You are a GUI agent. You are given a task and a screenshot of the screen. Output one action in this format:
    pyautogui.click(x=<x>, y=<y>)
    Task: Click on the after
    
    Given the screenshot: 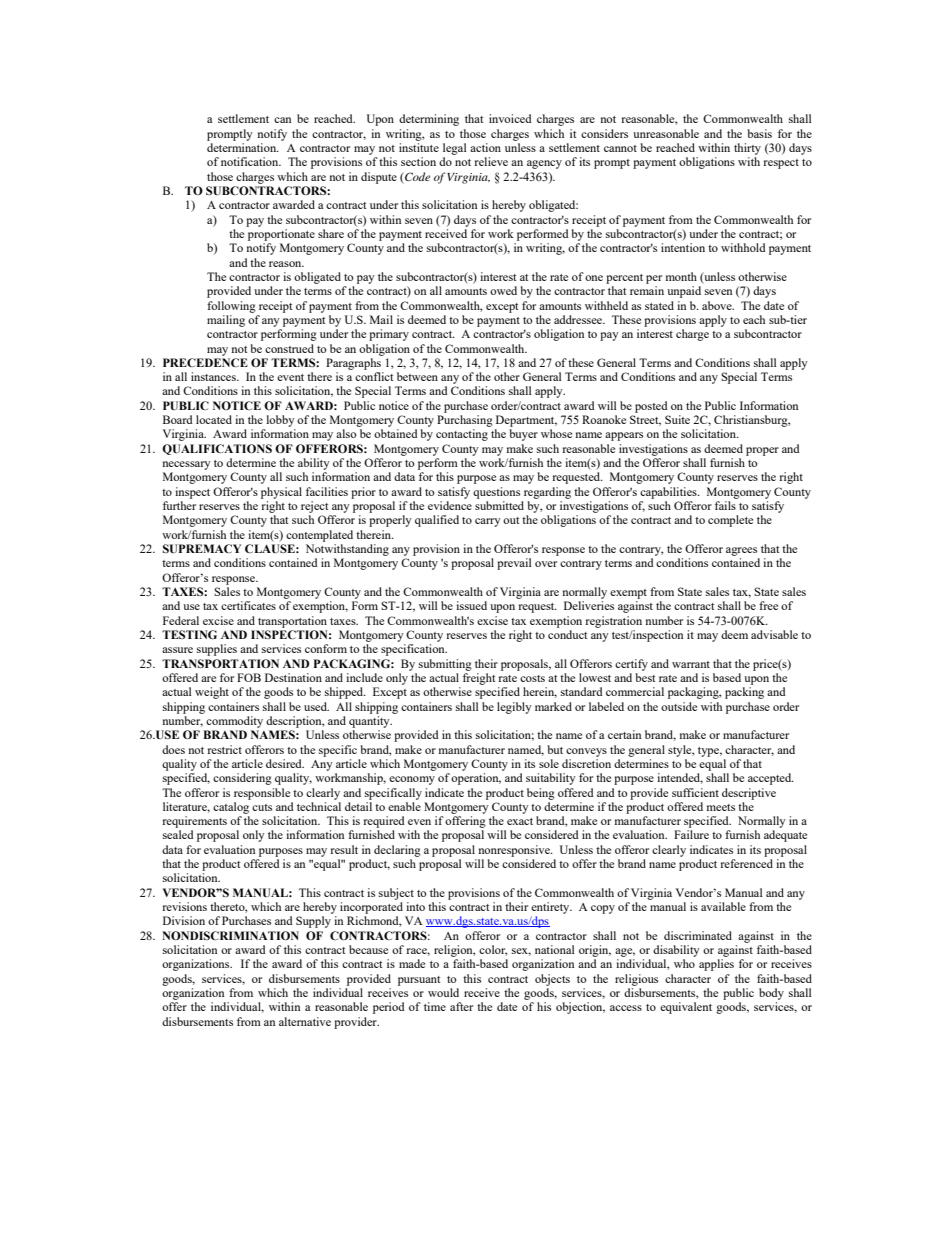 What is the action you would take?
    pyautogui.click(x=461, y=1006)
